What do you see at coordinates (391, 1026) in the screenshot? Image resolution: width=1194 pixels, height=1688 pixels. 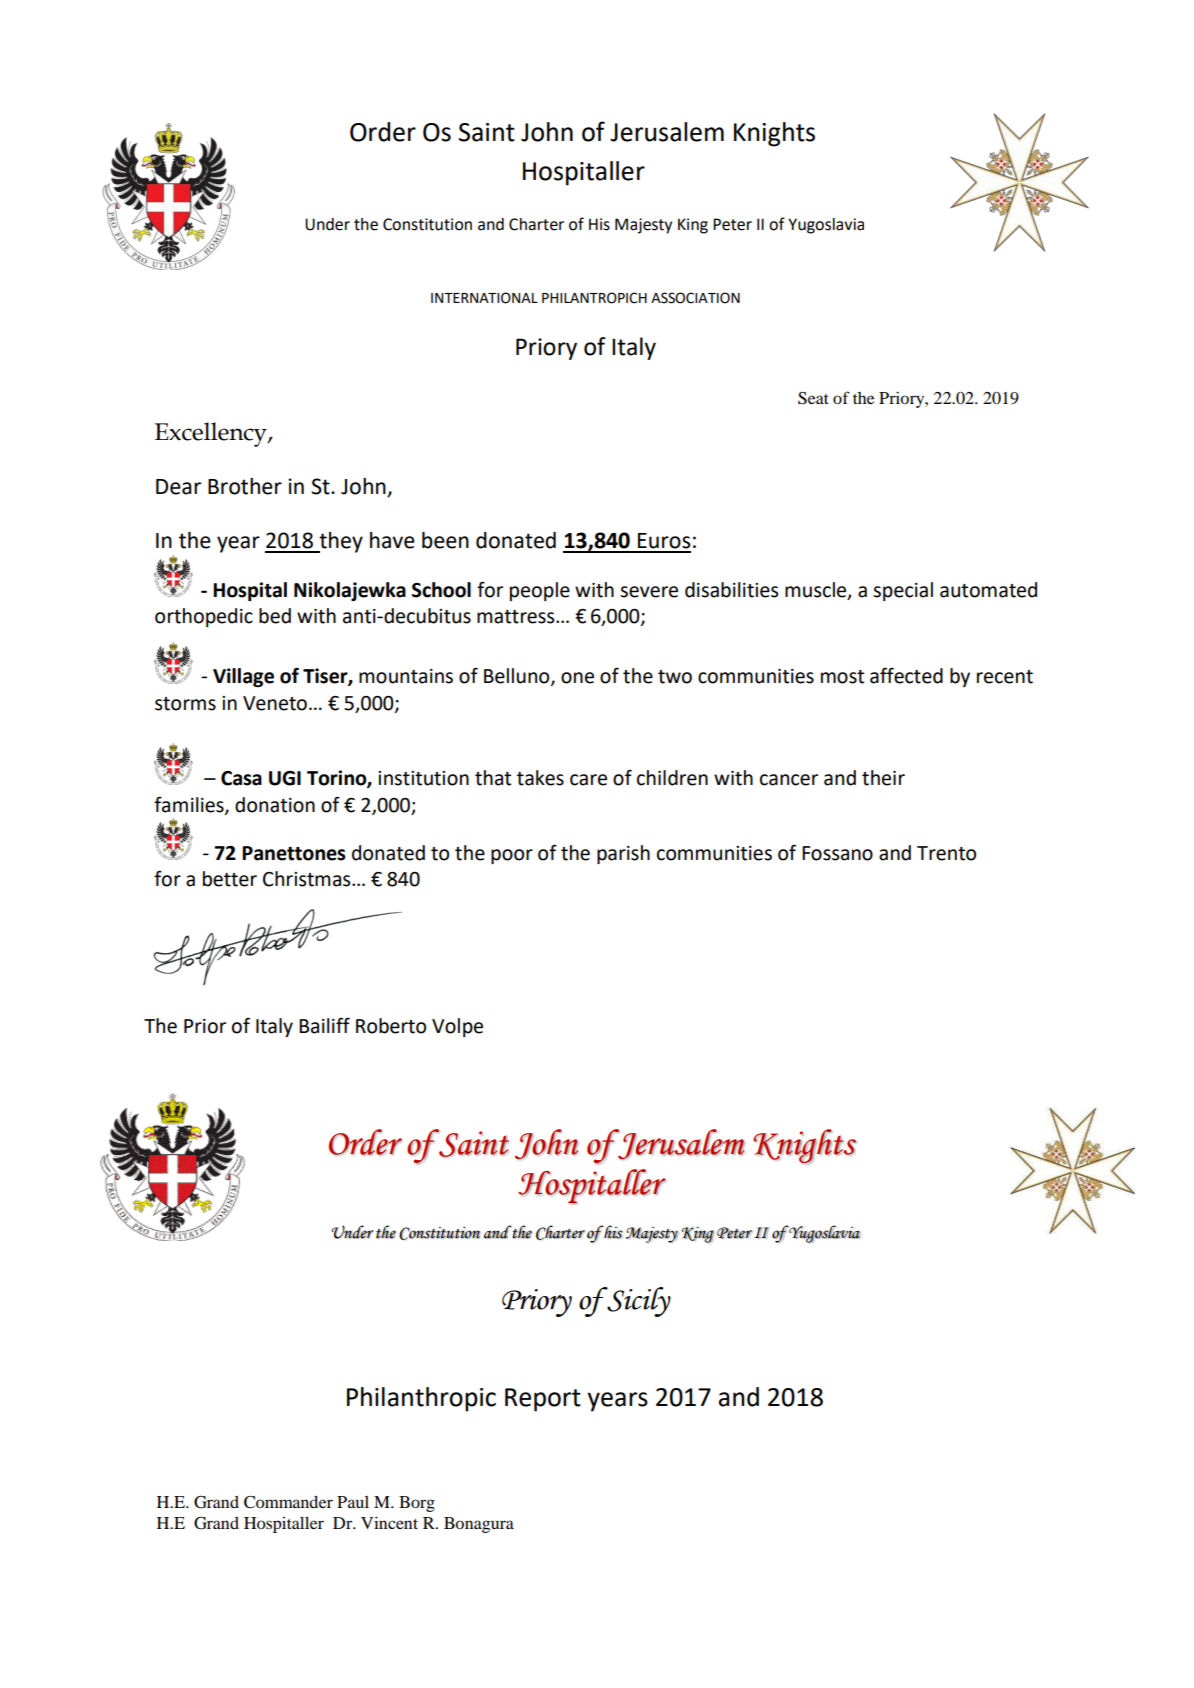 I see `Roberto` at bounding box center [391, 1026].
